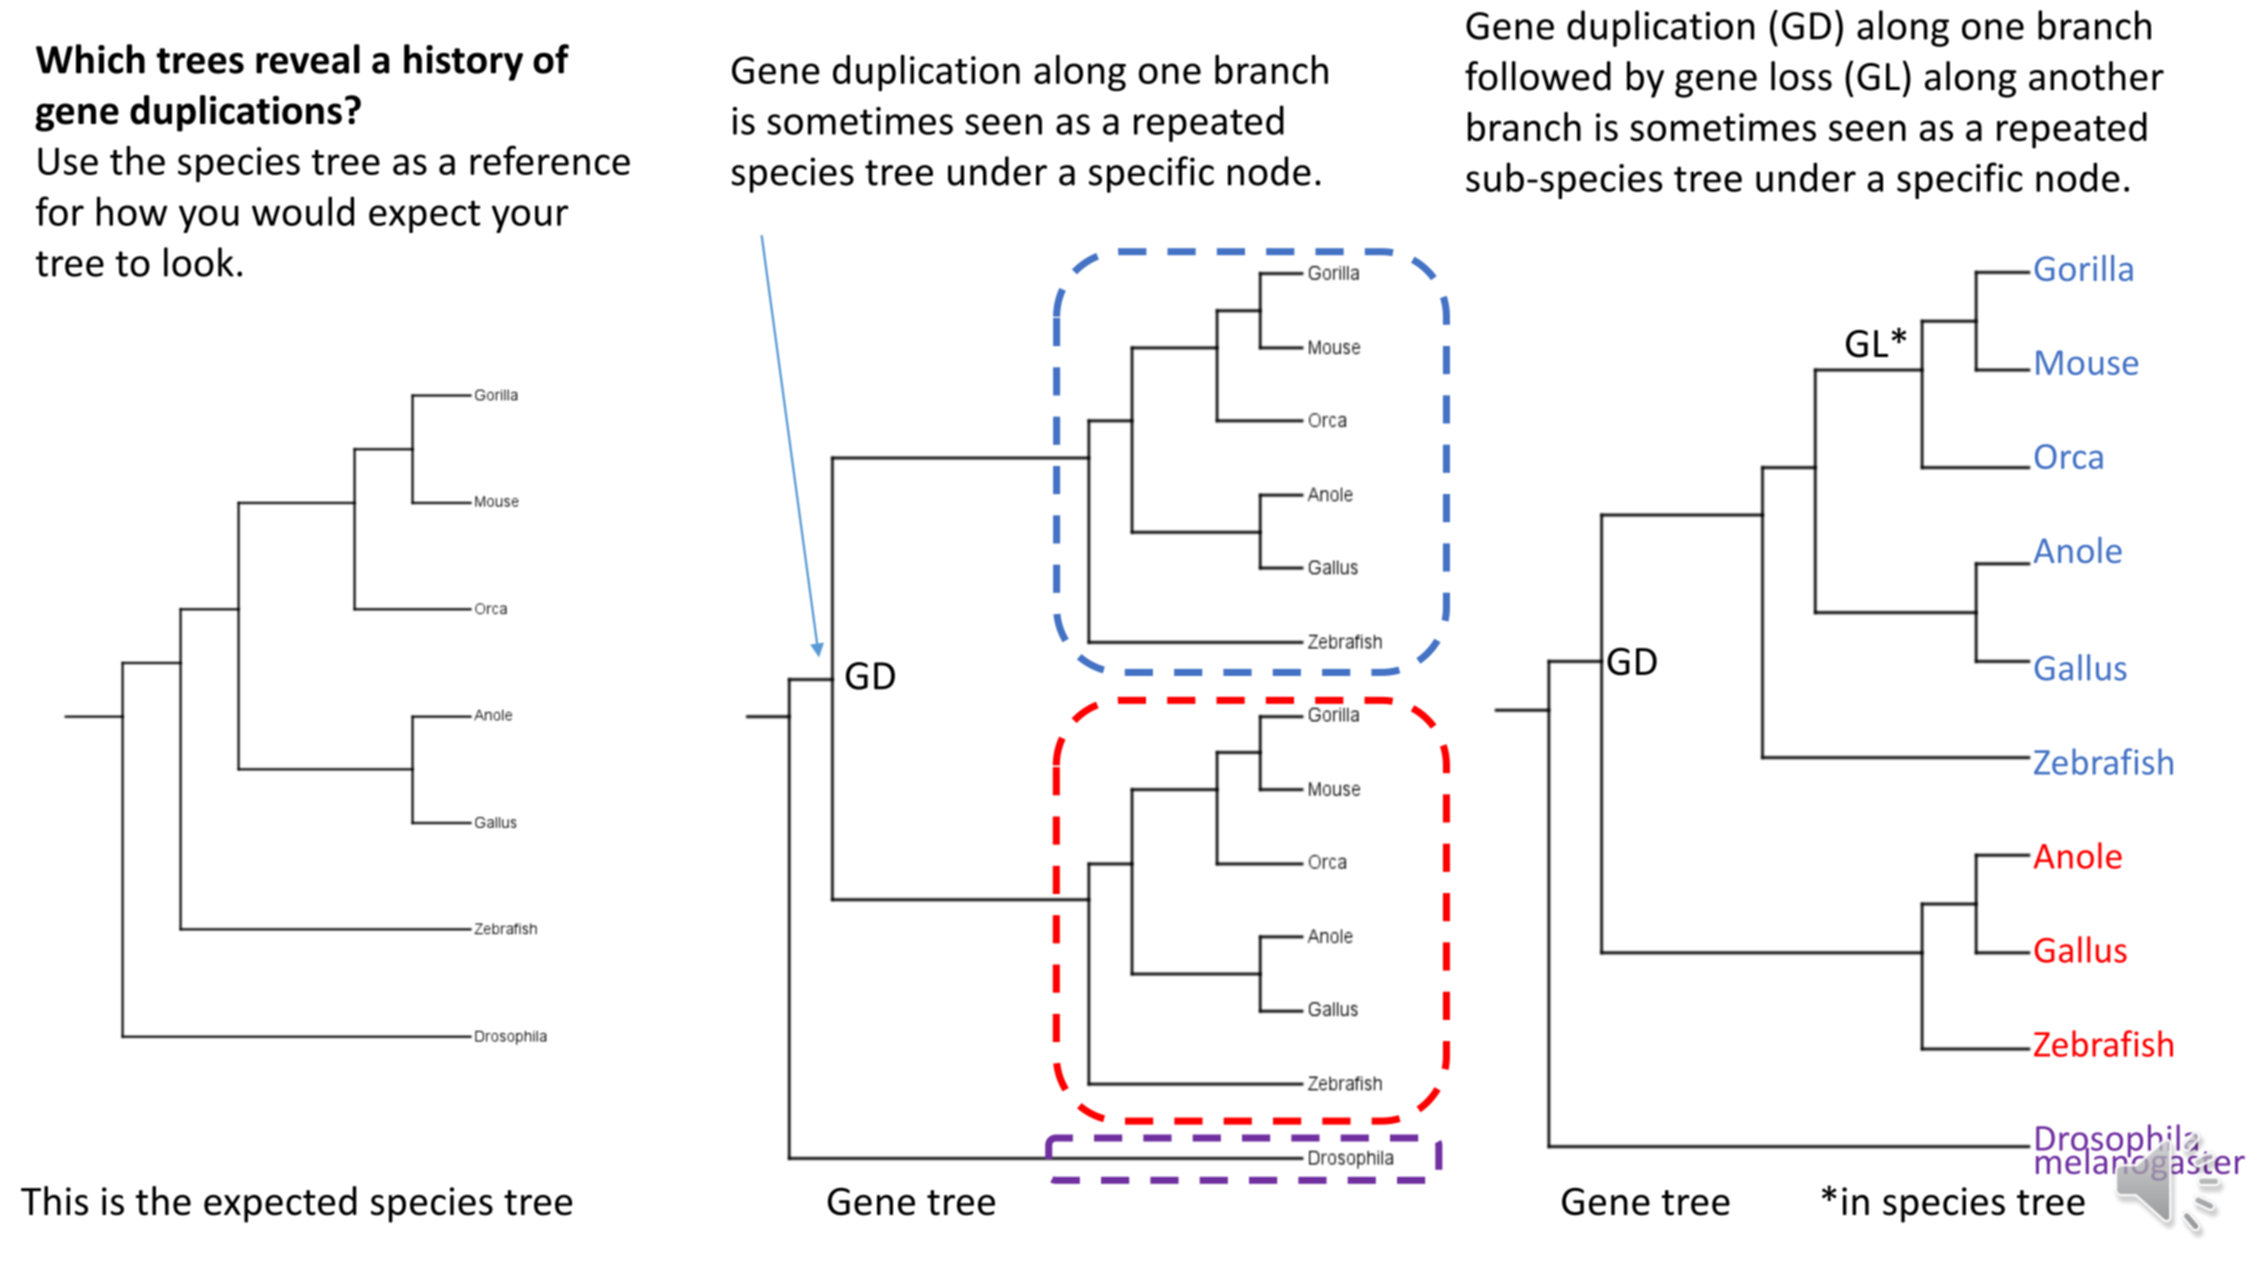 This screenshot has width=2255, height=1269. I want to click on Drosophila, so click(2118, 1142).
